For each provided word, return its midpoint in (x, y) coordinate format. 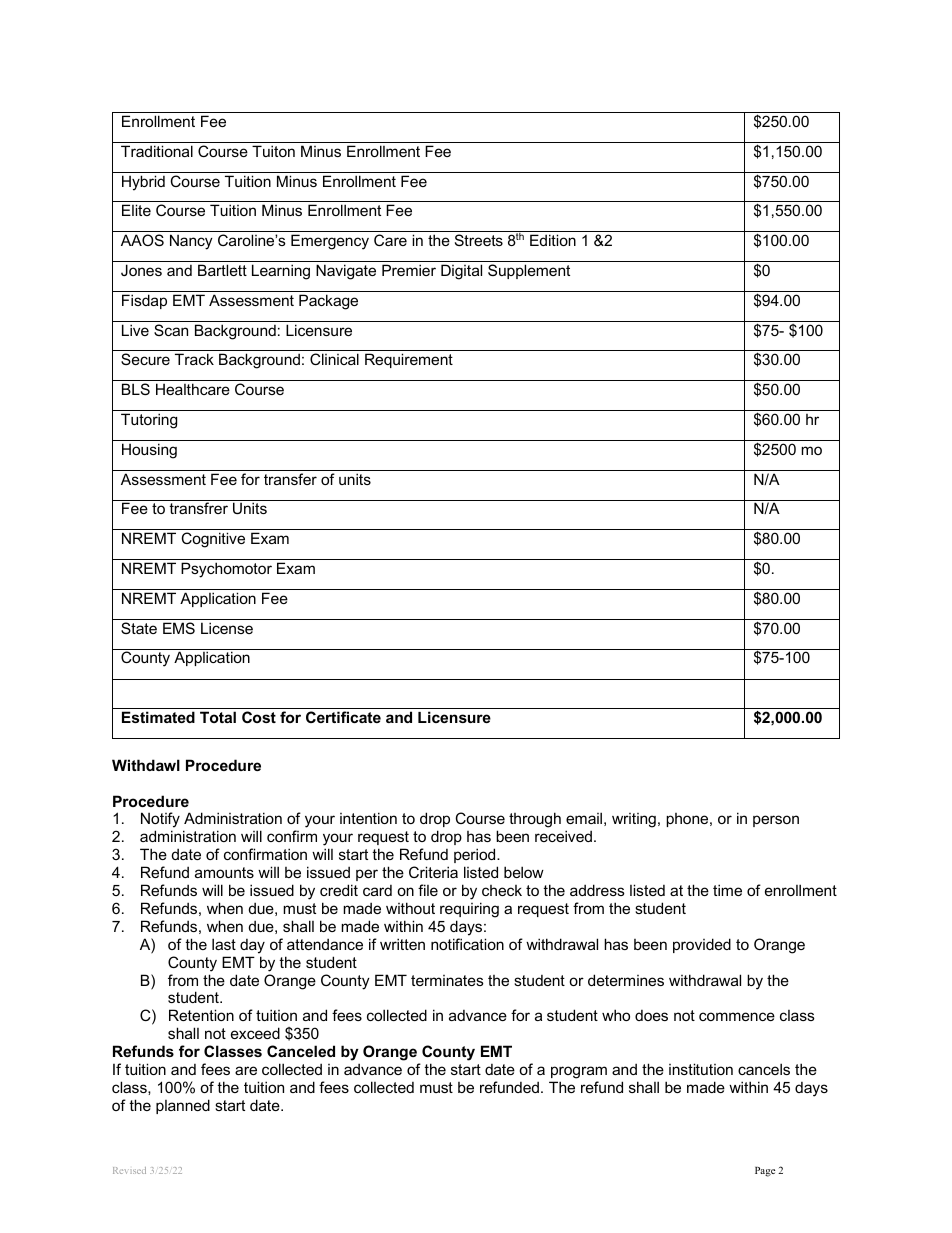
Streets (479, 240)
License (227, 628)
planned (183, 1106)
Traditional (157, 151)
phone (688, 820)
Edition (553, 240)
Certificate (343, 717)
